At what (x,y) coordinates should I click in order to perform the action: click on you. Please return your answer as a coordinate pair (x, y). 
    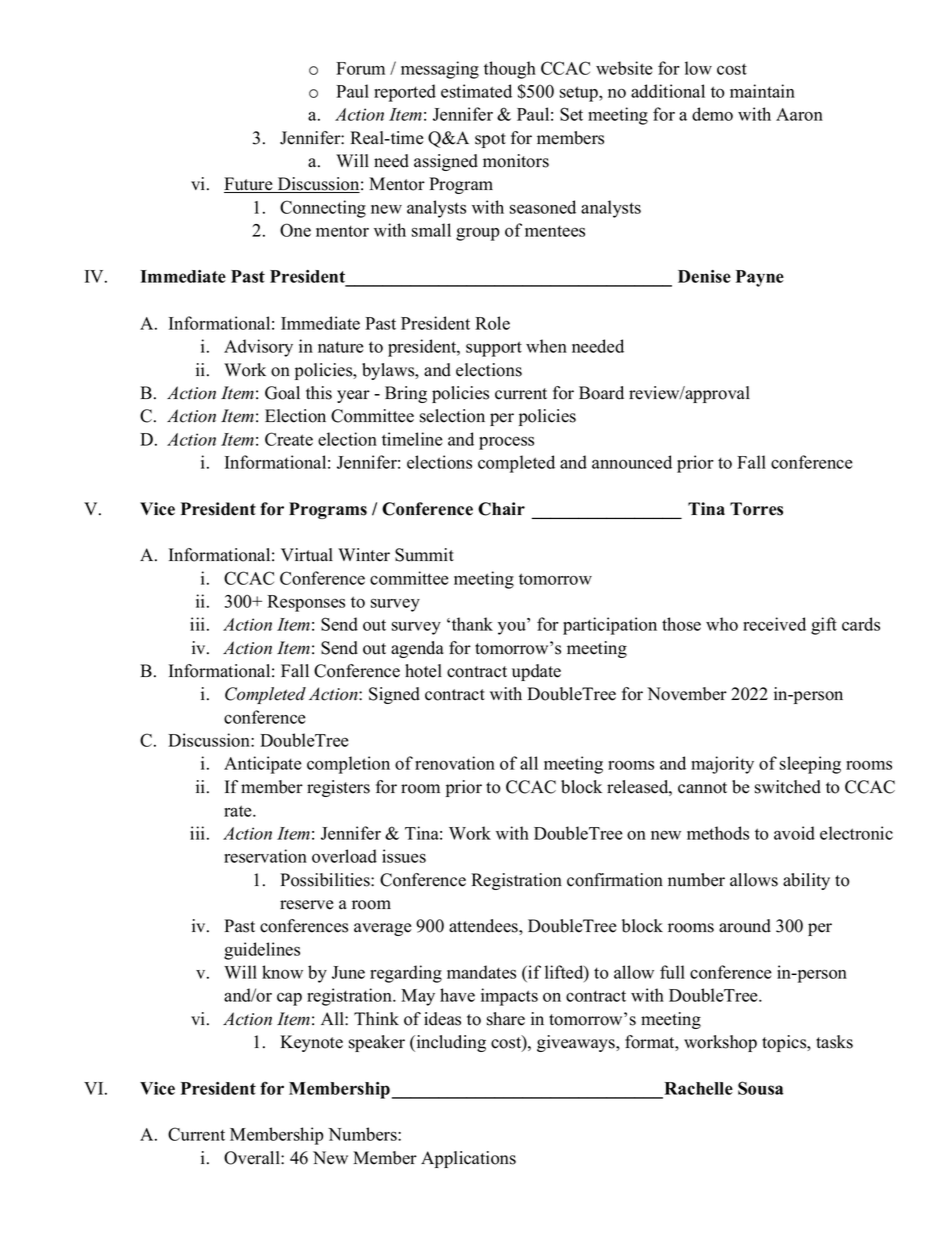
    Looking at the image, I should click on (512, 628).
